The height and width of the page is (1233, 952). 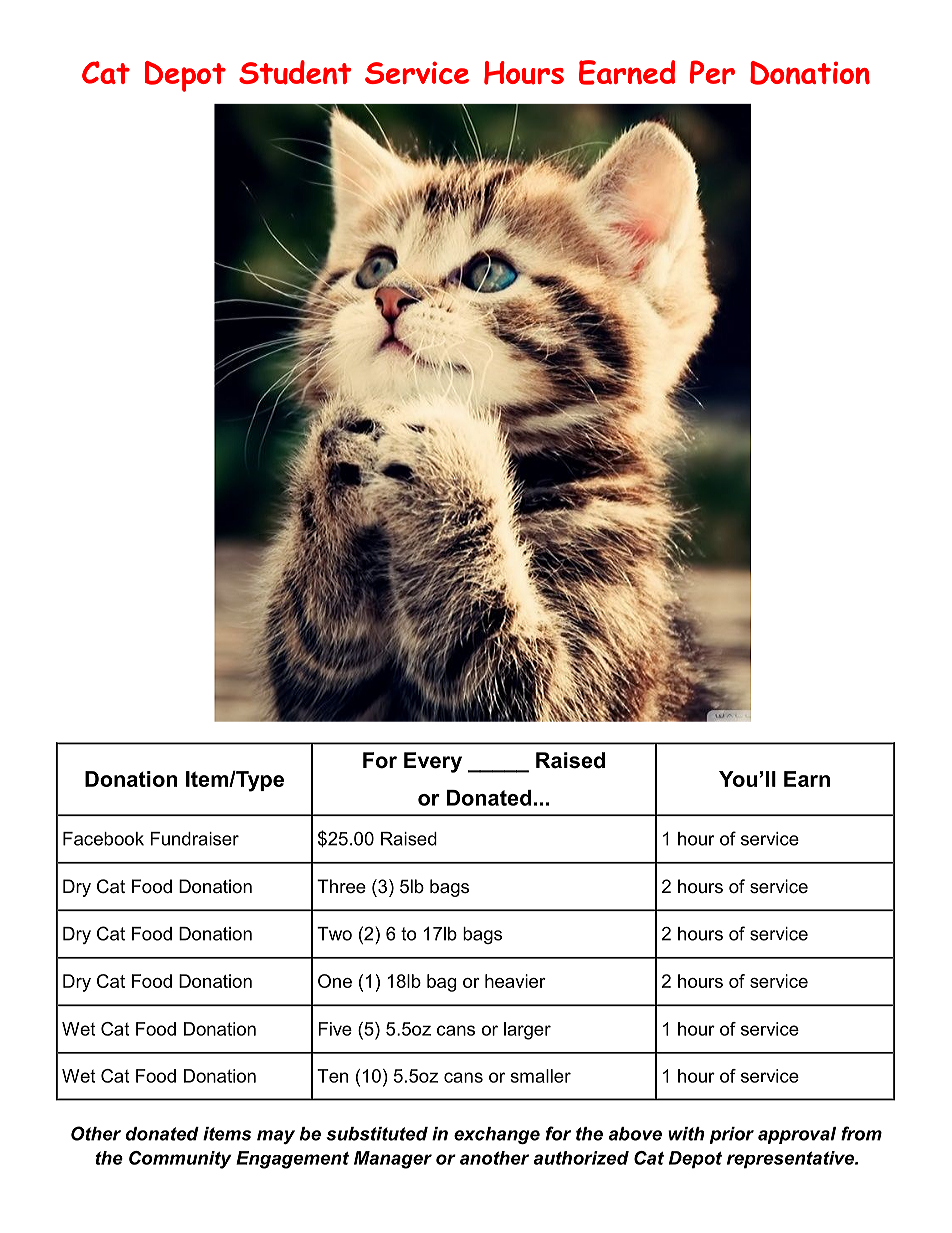 What do you see at coordinates (712, 72) in the page?
I see `Per` at bounding box center [712, 72].
